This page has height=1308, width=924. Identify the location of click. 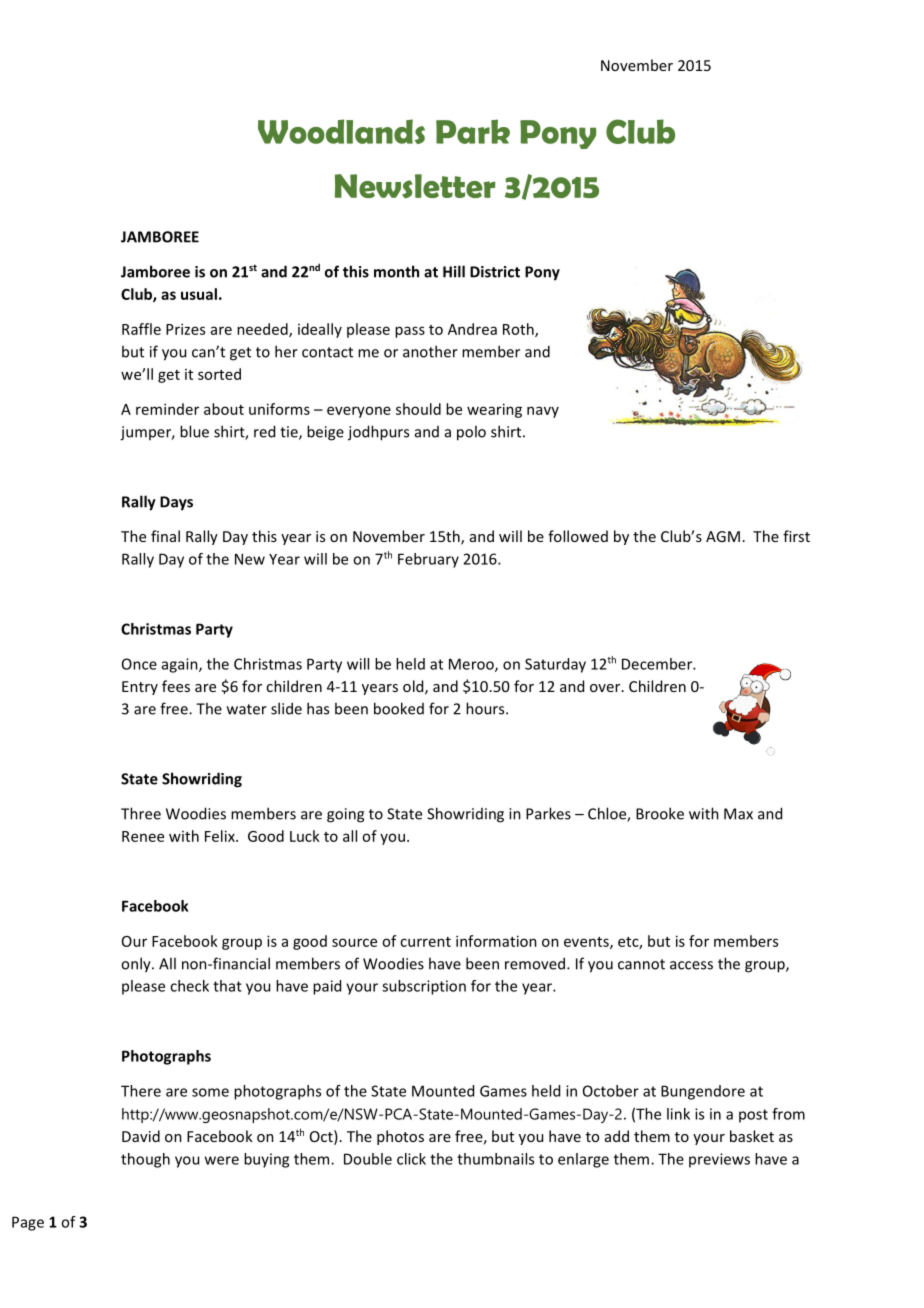
(411, 1159).
